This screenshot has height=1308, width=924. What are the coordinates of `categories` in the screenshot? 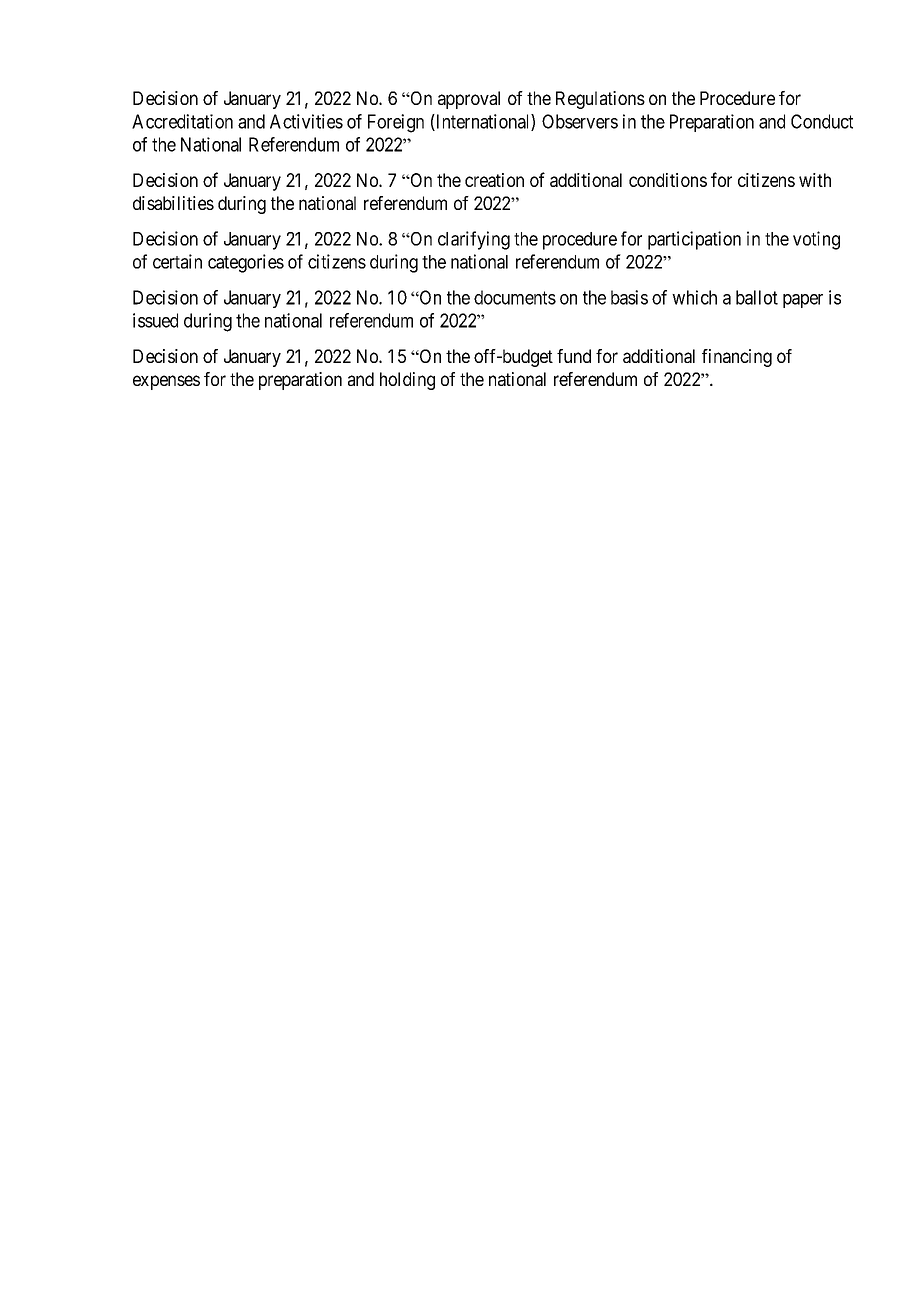 It's located at (246, 263).
